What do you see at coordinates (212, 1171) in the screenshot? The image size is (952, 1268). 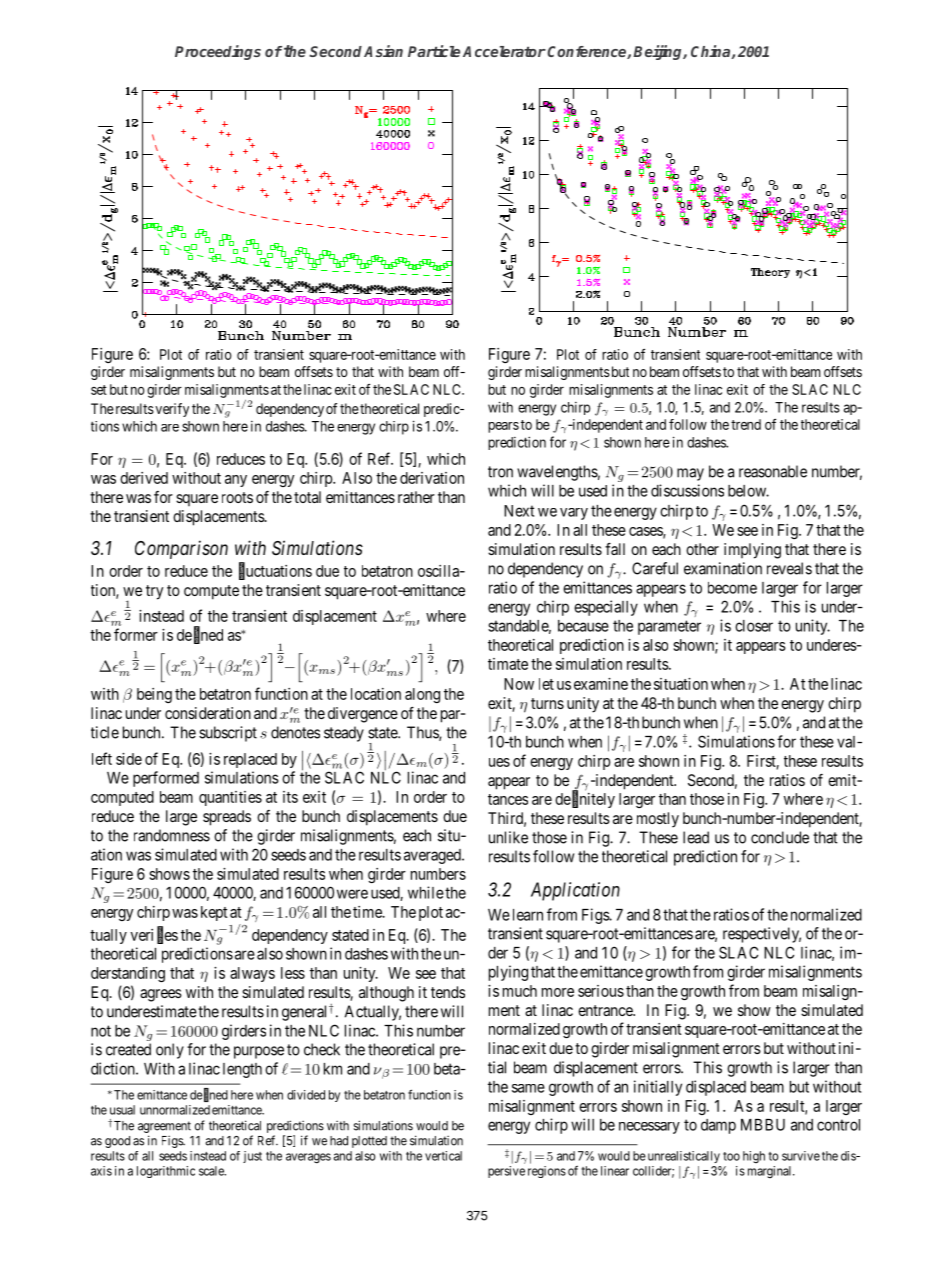 I see `scale` at bounding box center [212, 1171].
